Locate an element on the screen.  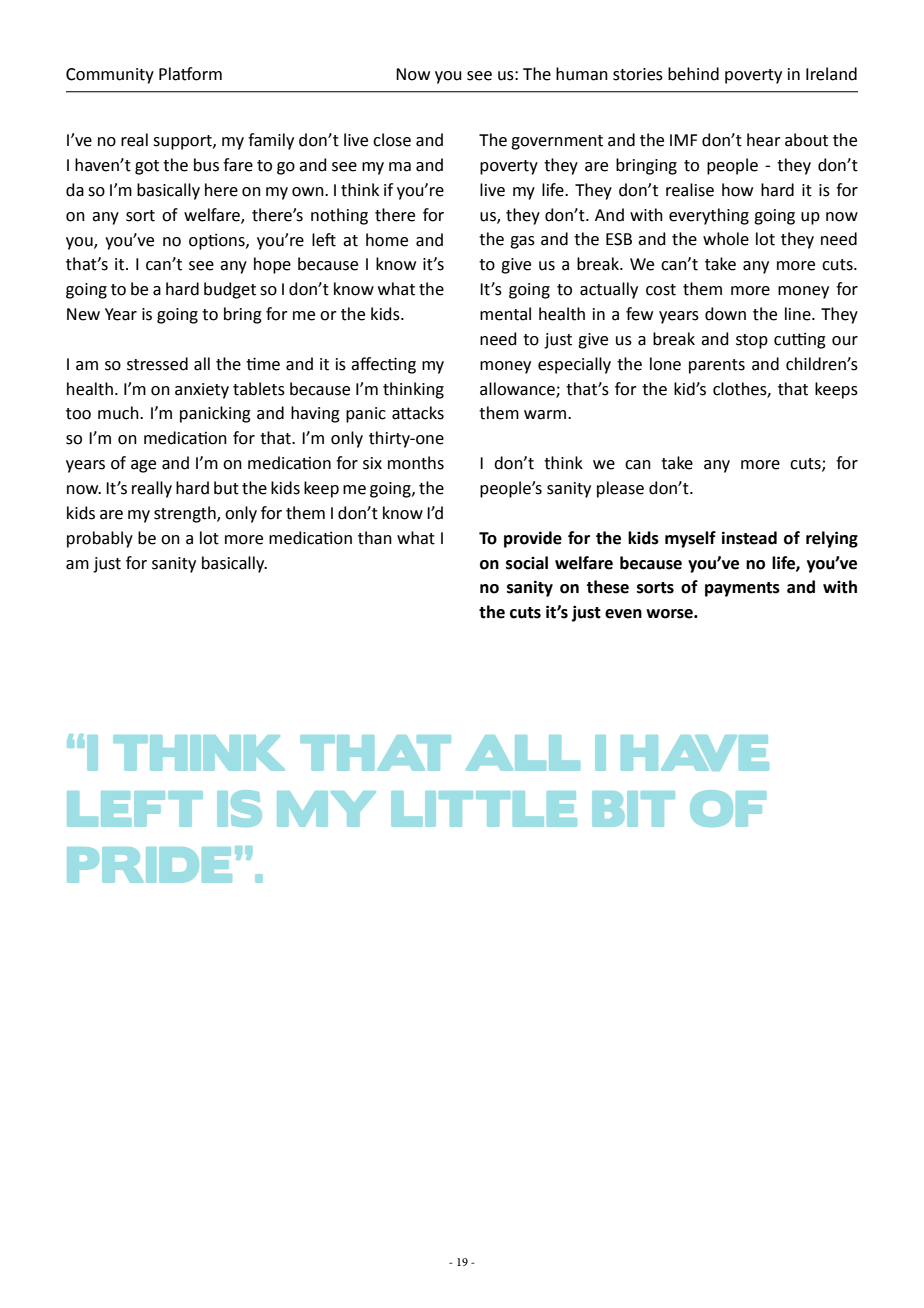
pride is located at coordinates (149, 865).
